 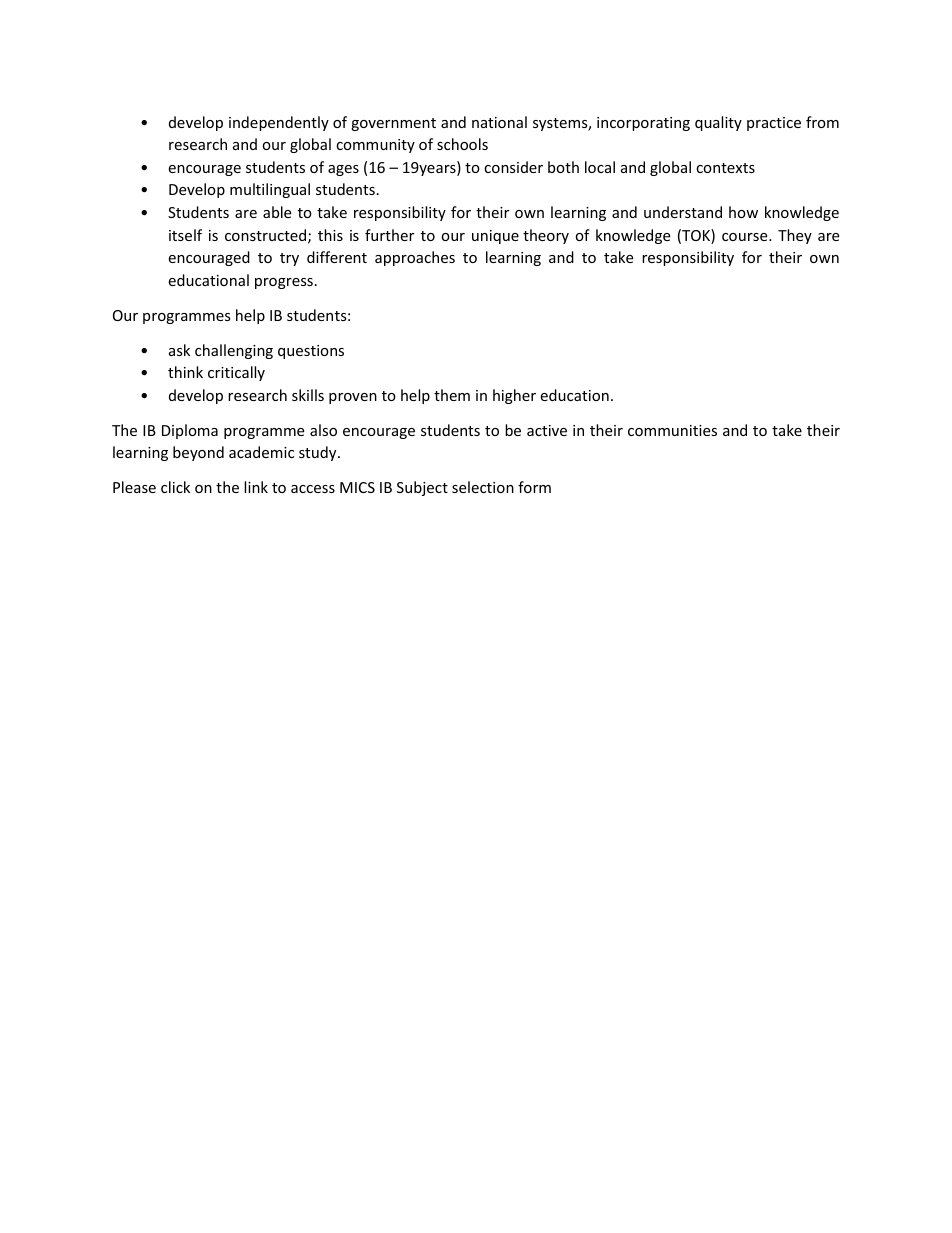 What do you see at coordinates (277, 212) in the screenshot?
I see `able` at bounding box center [277, 212].
